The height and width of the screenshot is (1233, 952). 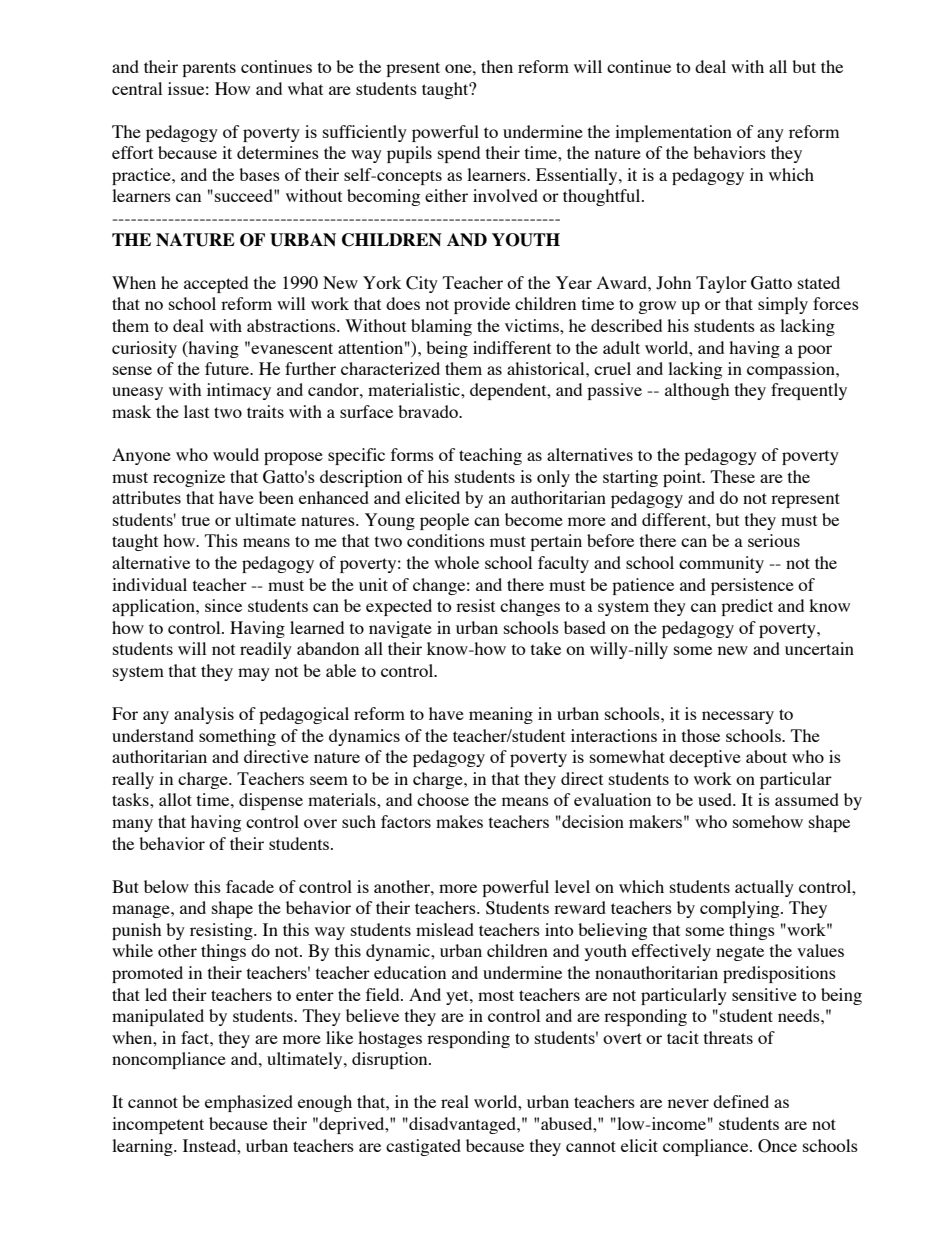 What do you see at coordinates (673, 133) in the screenshot?
I see `implementation` at bounding box center [673, 133].
